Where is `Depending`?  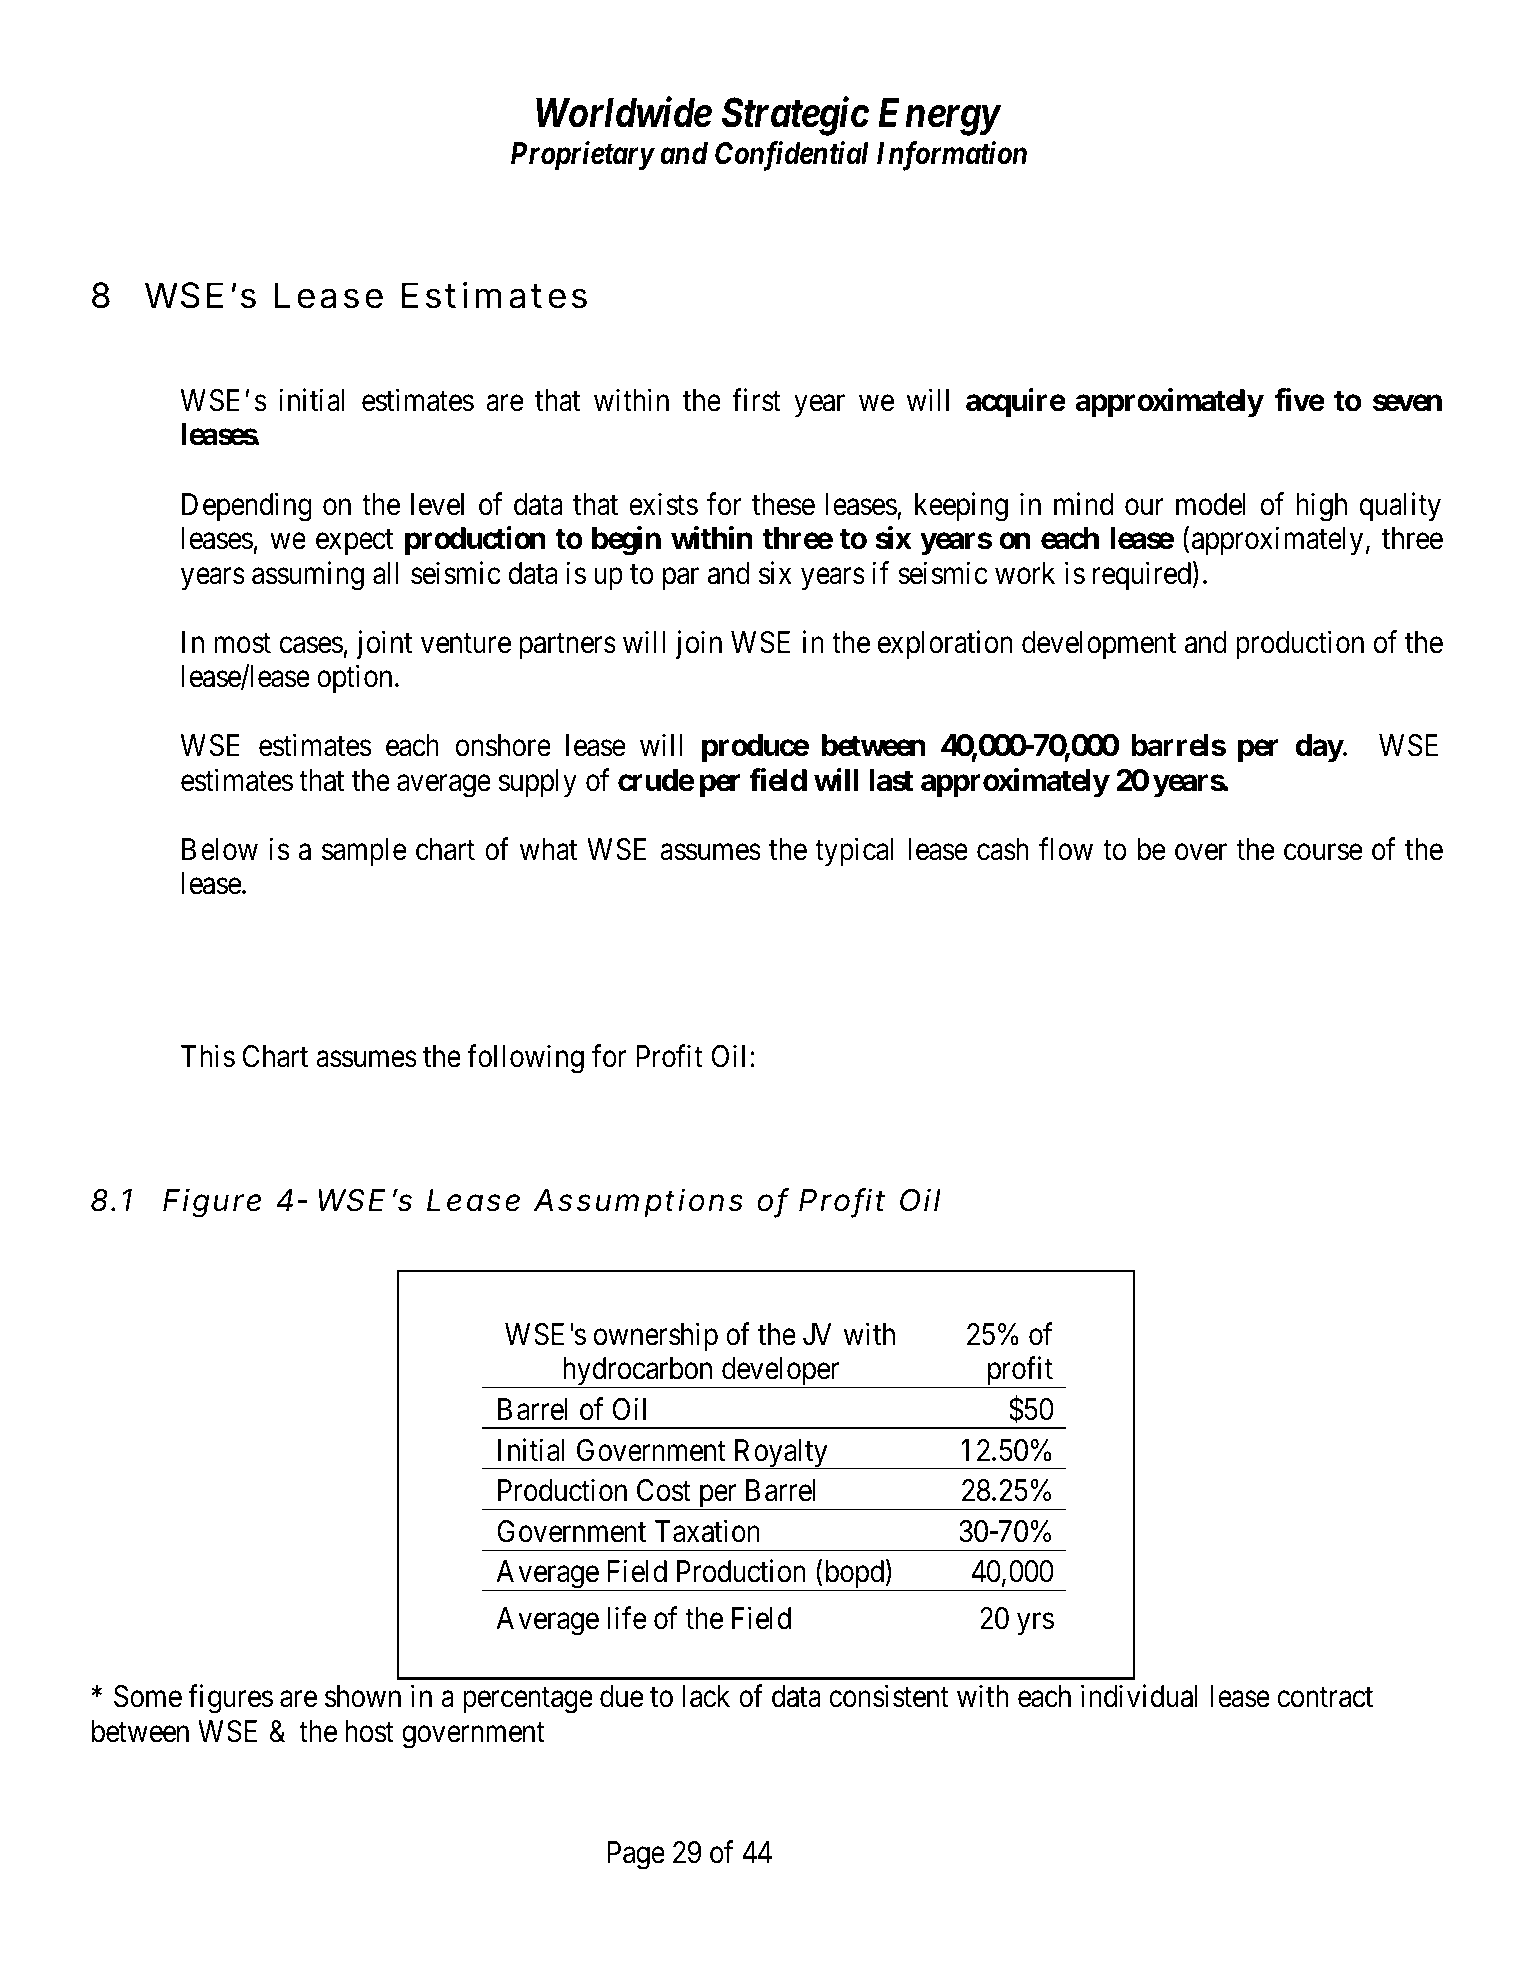 Depending is located at coordinates (247, 507).
